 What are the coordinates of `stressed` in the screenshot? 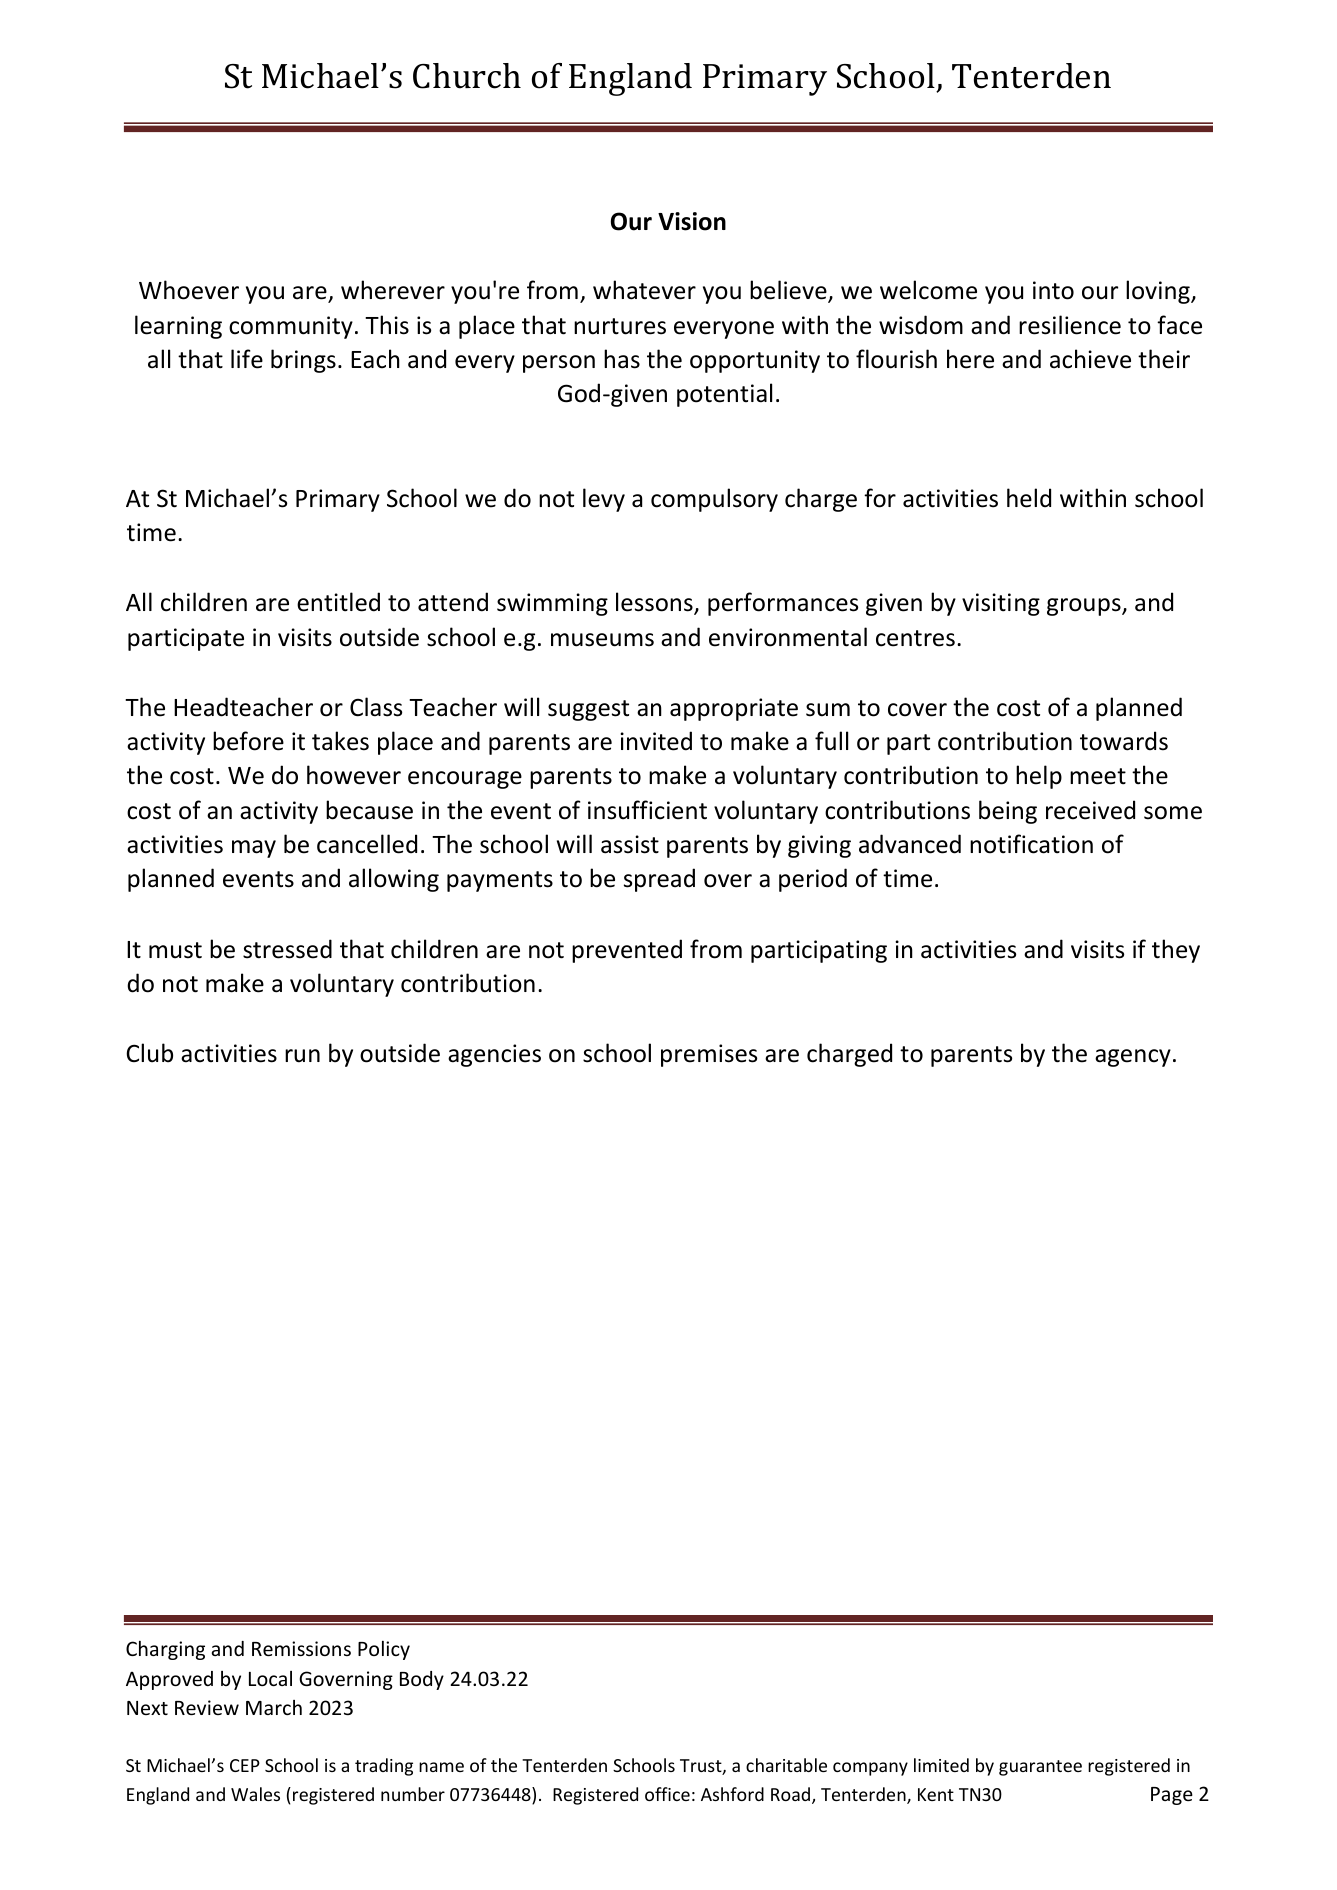 It's located at (287, 949).
